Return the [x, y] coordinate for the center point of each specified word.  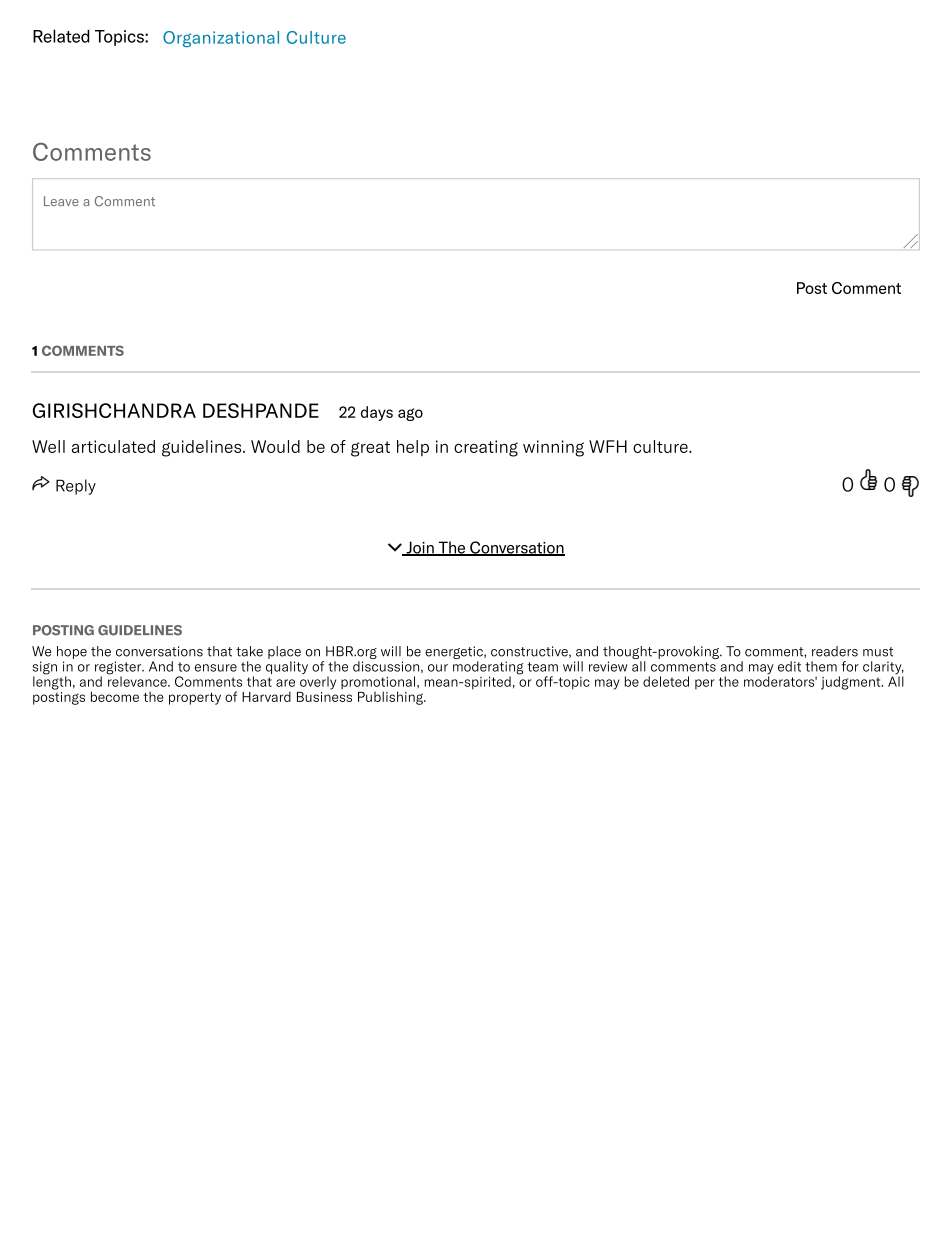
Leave [61, 201]
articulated [113, 446]
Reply [76, 487]
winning [553, 448]
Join [420, 548]
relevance [138, 680]
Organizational [221, 39]
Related [61, 36]
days [377, 413]
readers [835, 651]
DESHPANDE [261, 410]
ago [410, 414]
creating [486, 448]
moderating [488, 669]
